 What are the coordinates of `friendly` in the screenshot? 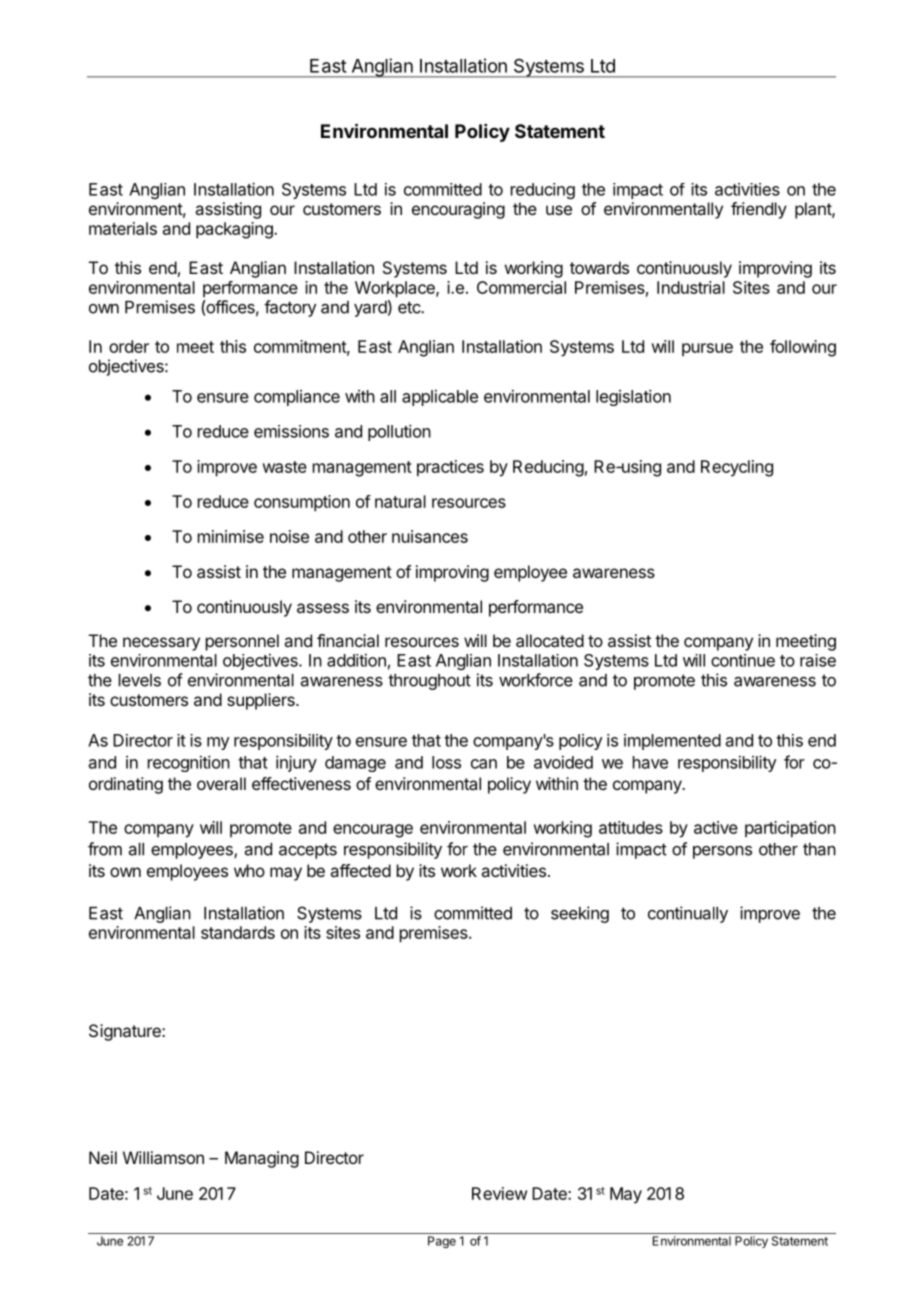 It's located at (759, 210).
